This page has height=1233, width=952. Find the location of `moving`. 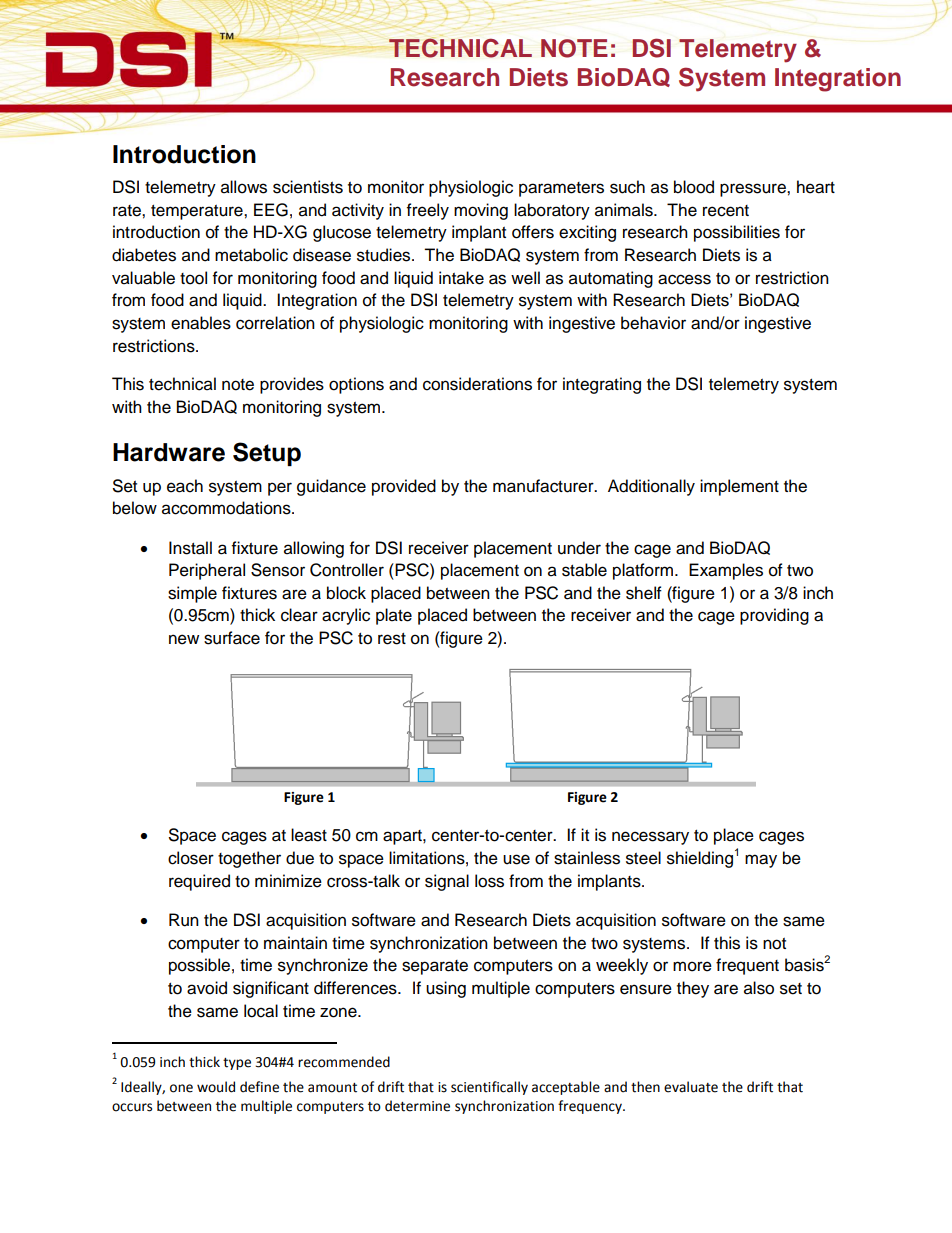

moving is located at coordinates (481, 211).
